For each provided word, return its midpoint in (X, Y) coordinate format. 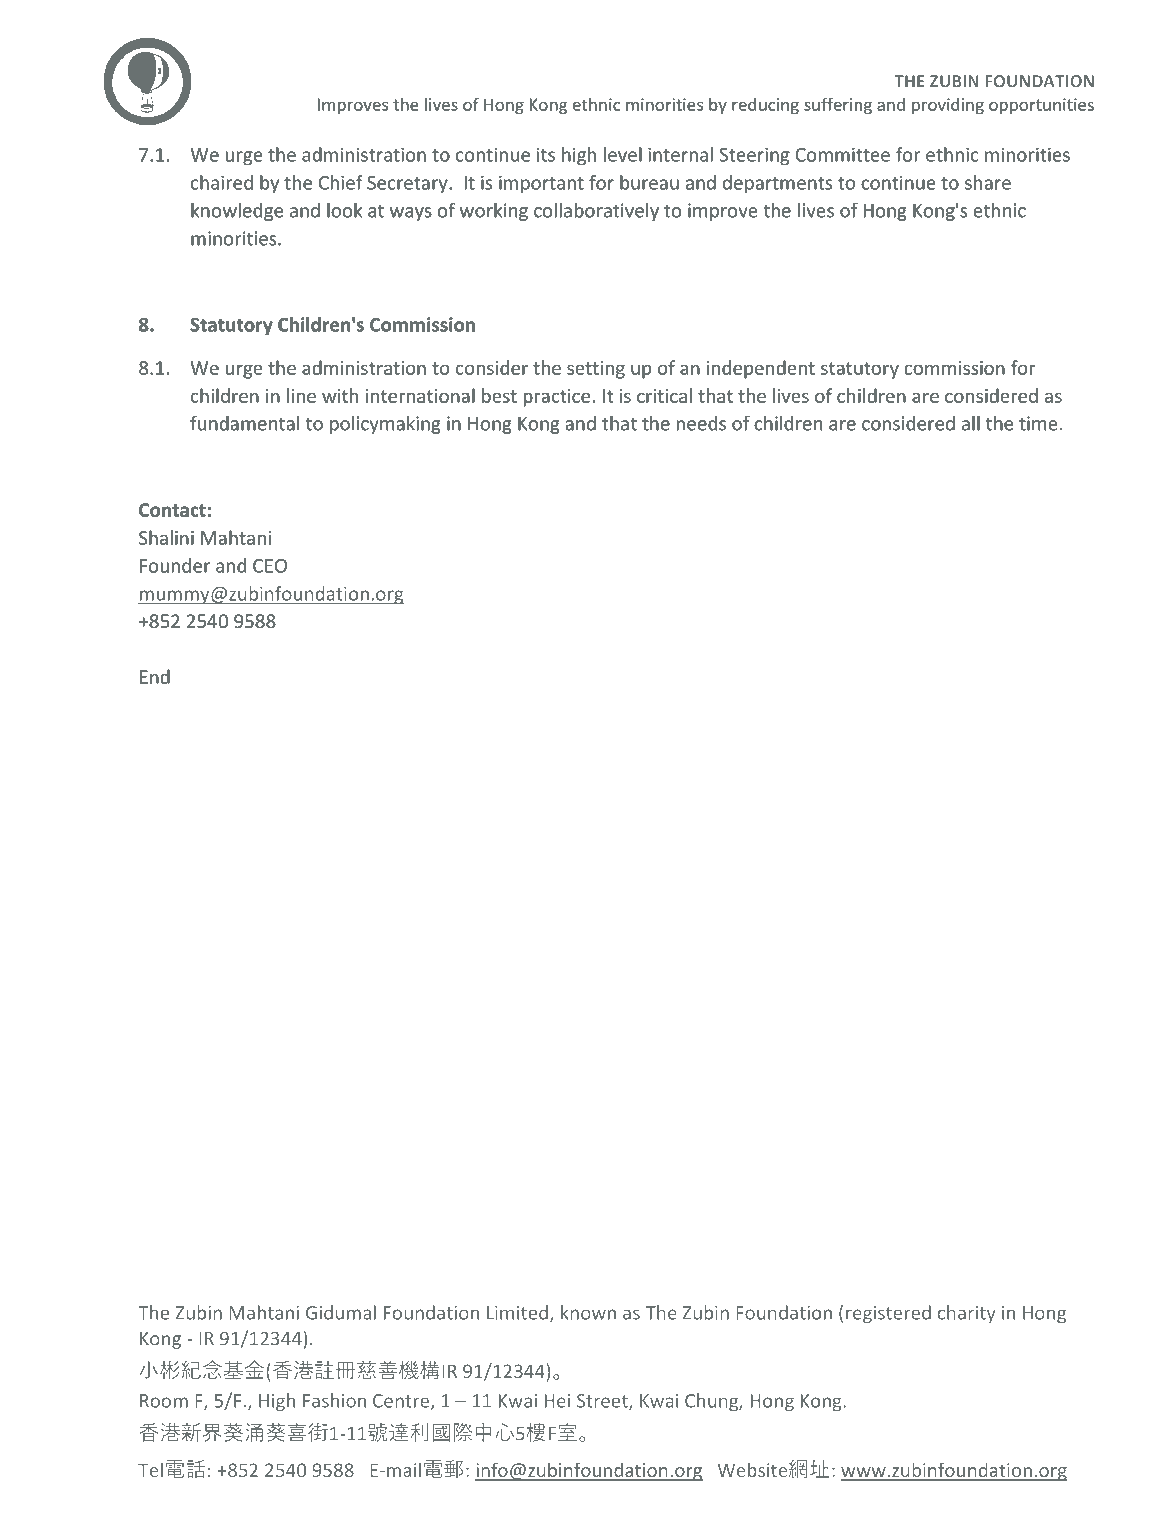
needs (701, 423)
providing (948, 106)
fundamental (244, 423)
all (971, 423)
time (1038, 423)
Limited (517, 1312)
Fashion (334, 1400)
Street (603, 1402)
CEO (270, 566)
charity (966, 1314)
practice (557, 398)
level (623, 154)
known (588, 1312)
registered (888, 1314)
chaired (222, 182)
